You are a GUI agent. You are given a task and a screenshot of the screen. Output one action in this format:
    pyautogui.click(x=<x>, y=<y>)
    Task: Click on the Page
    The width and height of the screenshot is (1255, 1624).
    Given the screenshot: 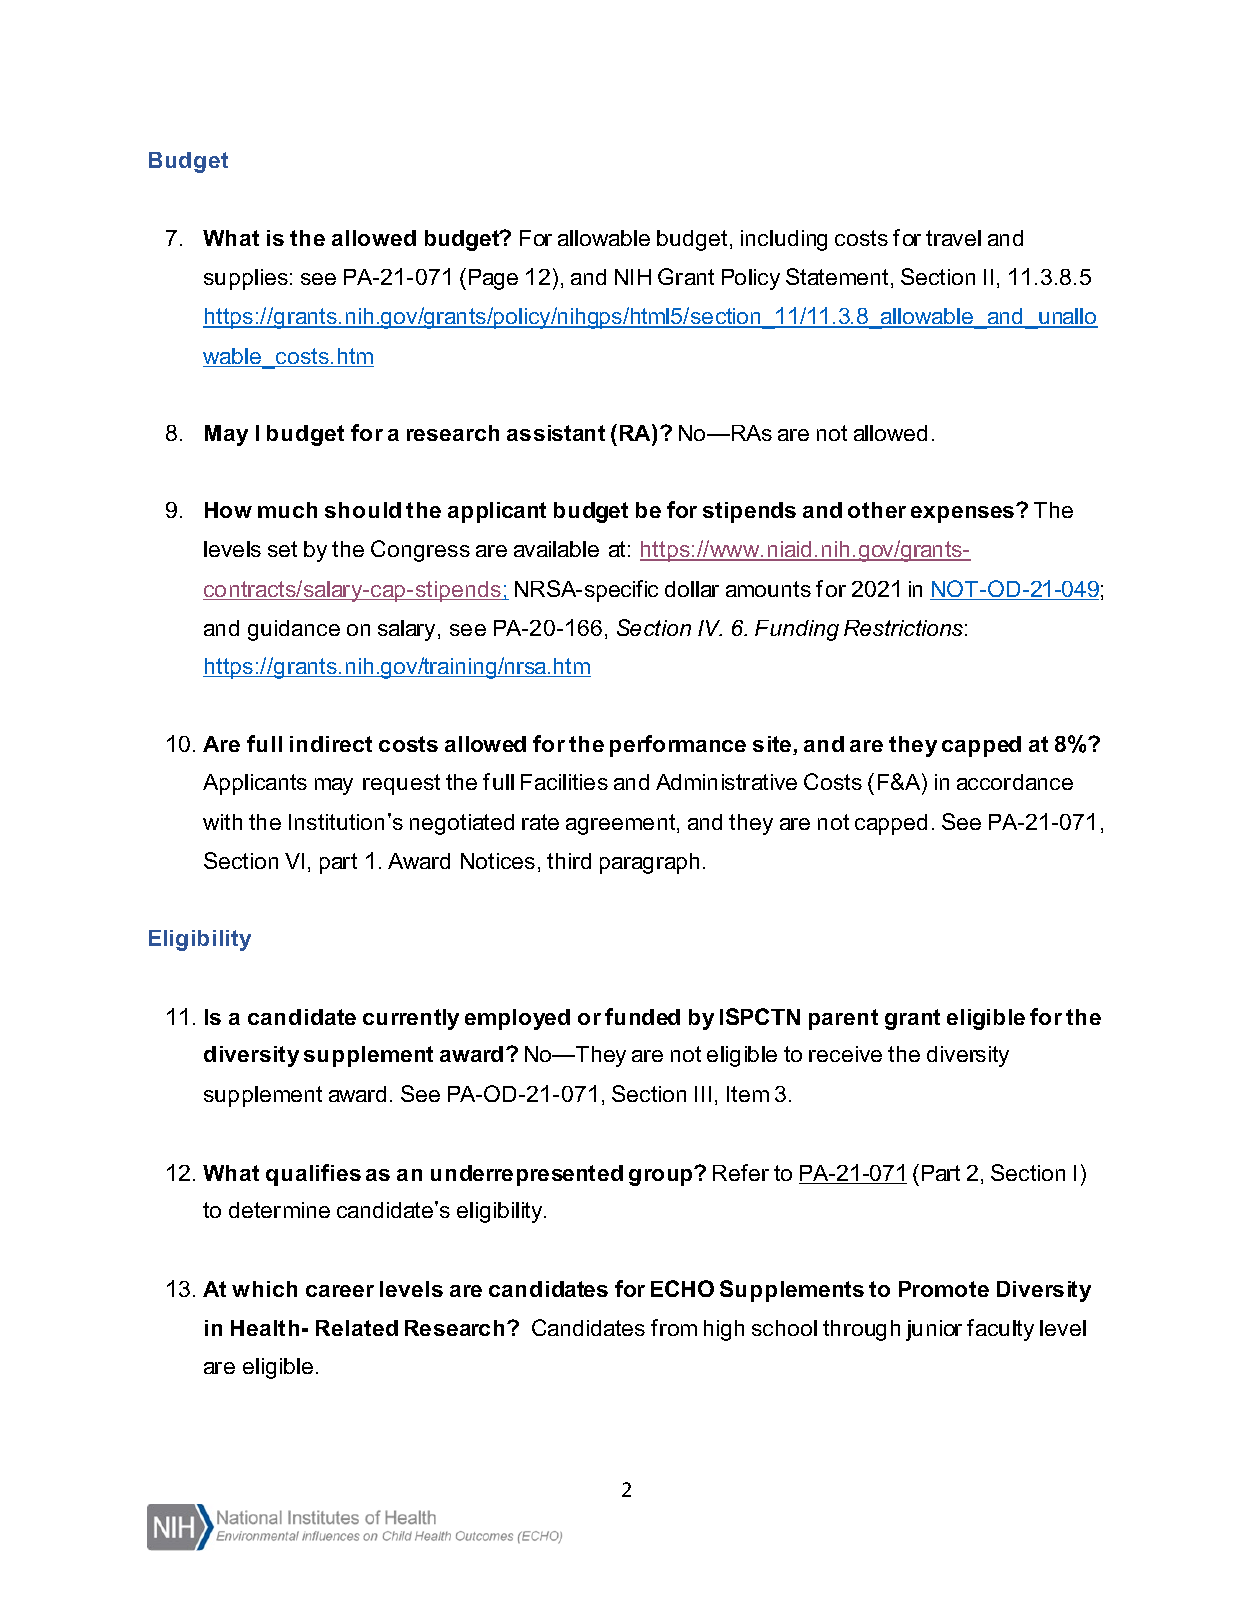 What is the action you would take?
    pyautogui.click(x=493, y=279)
